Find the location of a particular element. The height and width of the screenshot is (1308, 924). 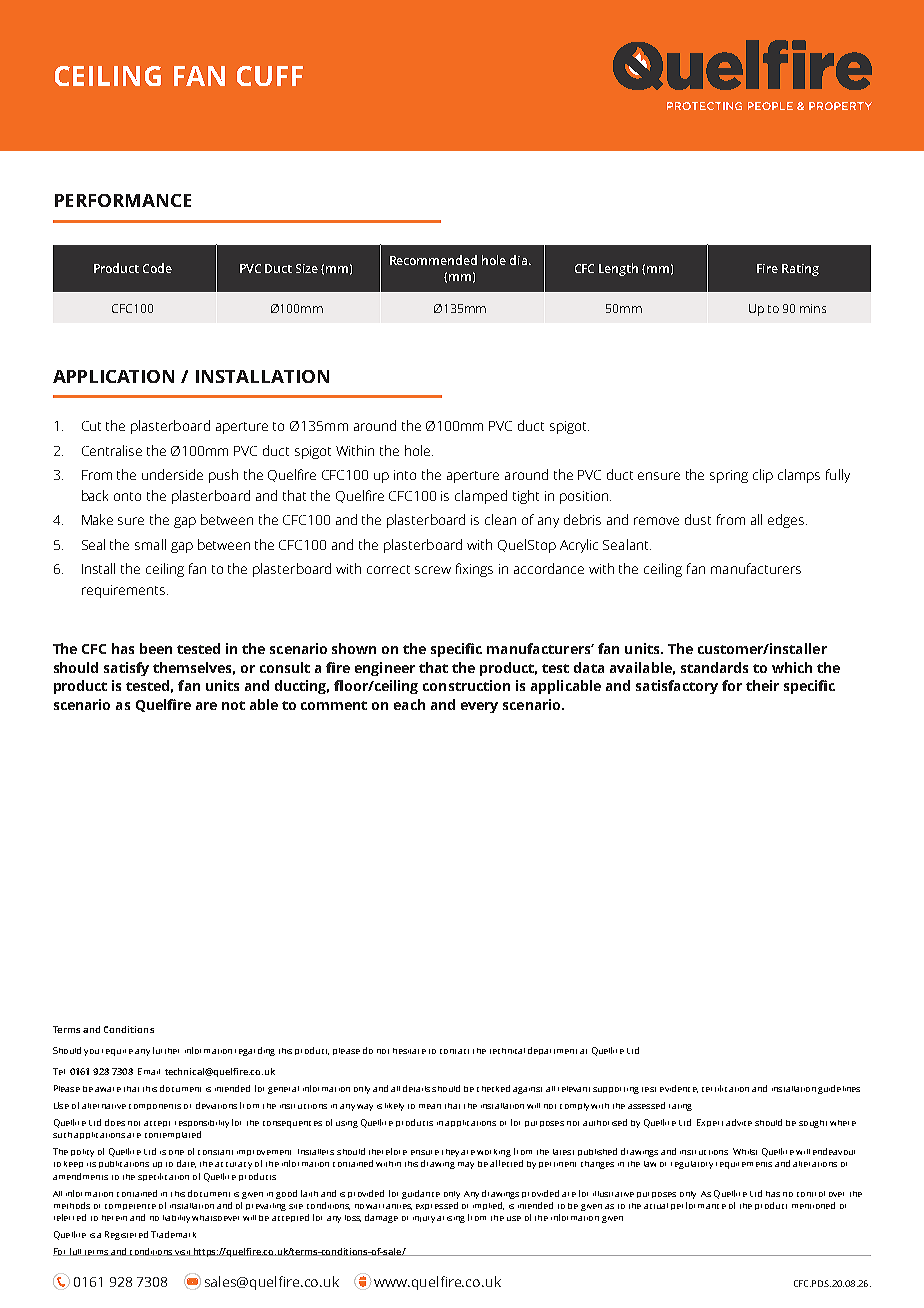

clip is located at coordinates (763, 476).
